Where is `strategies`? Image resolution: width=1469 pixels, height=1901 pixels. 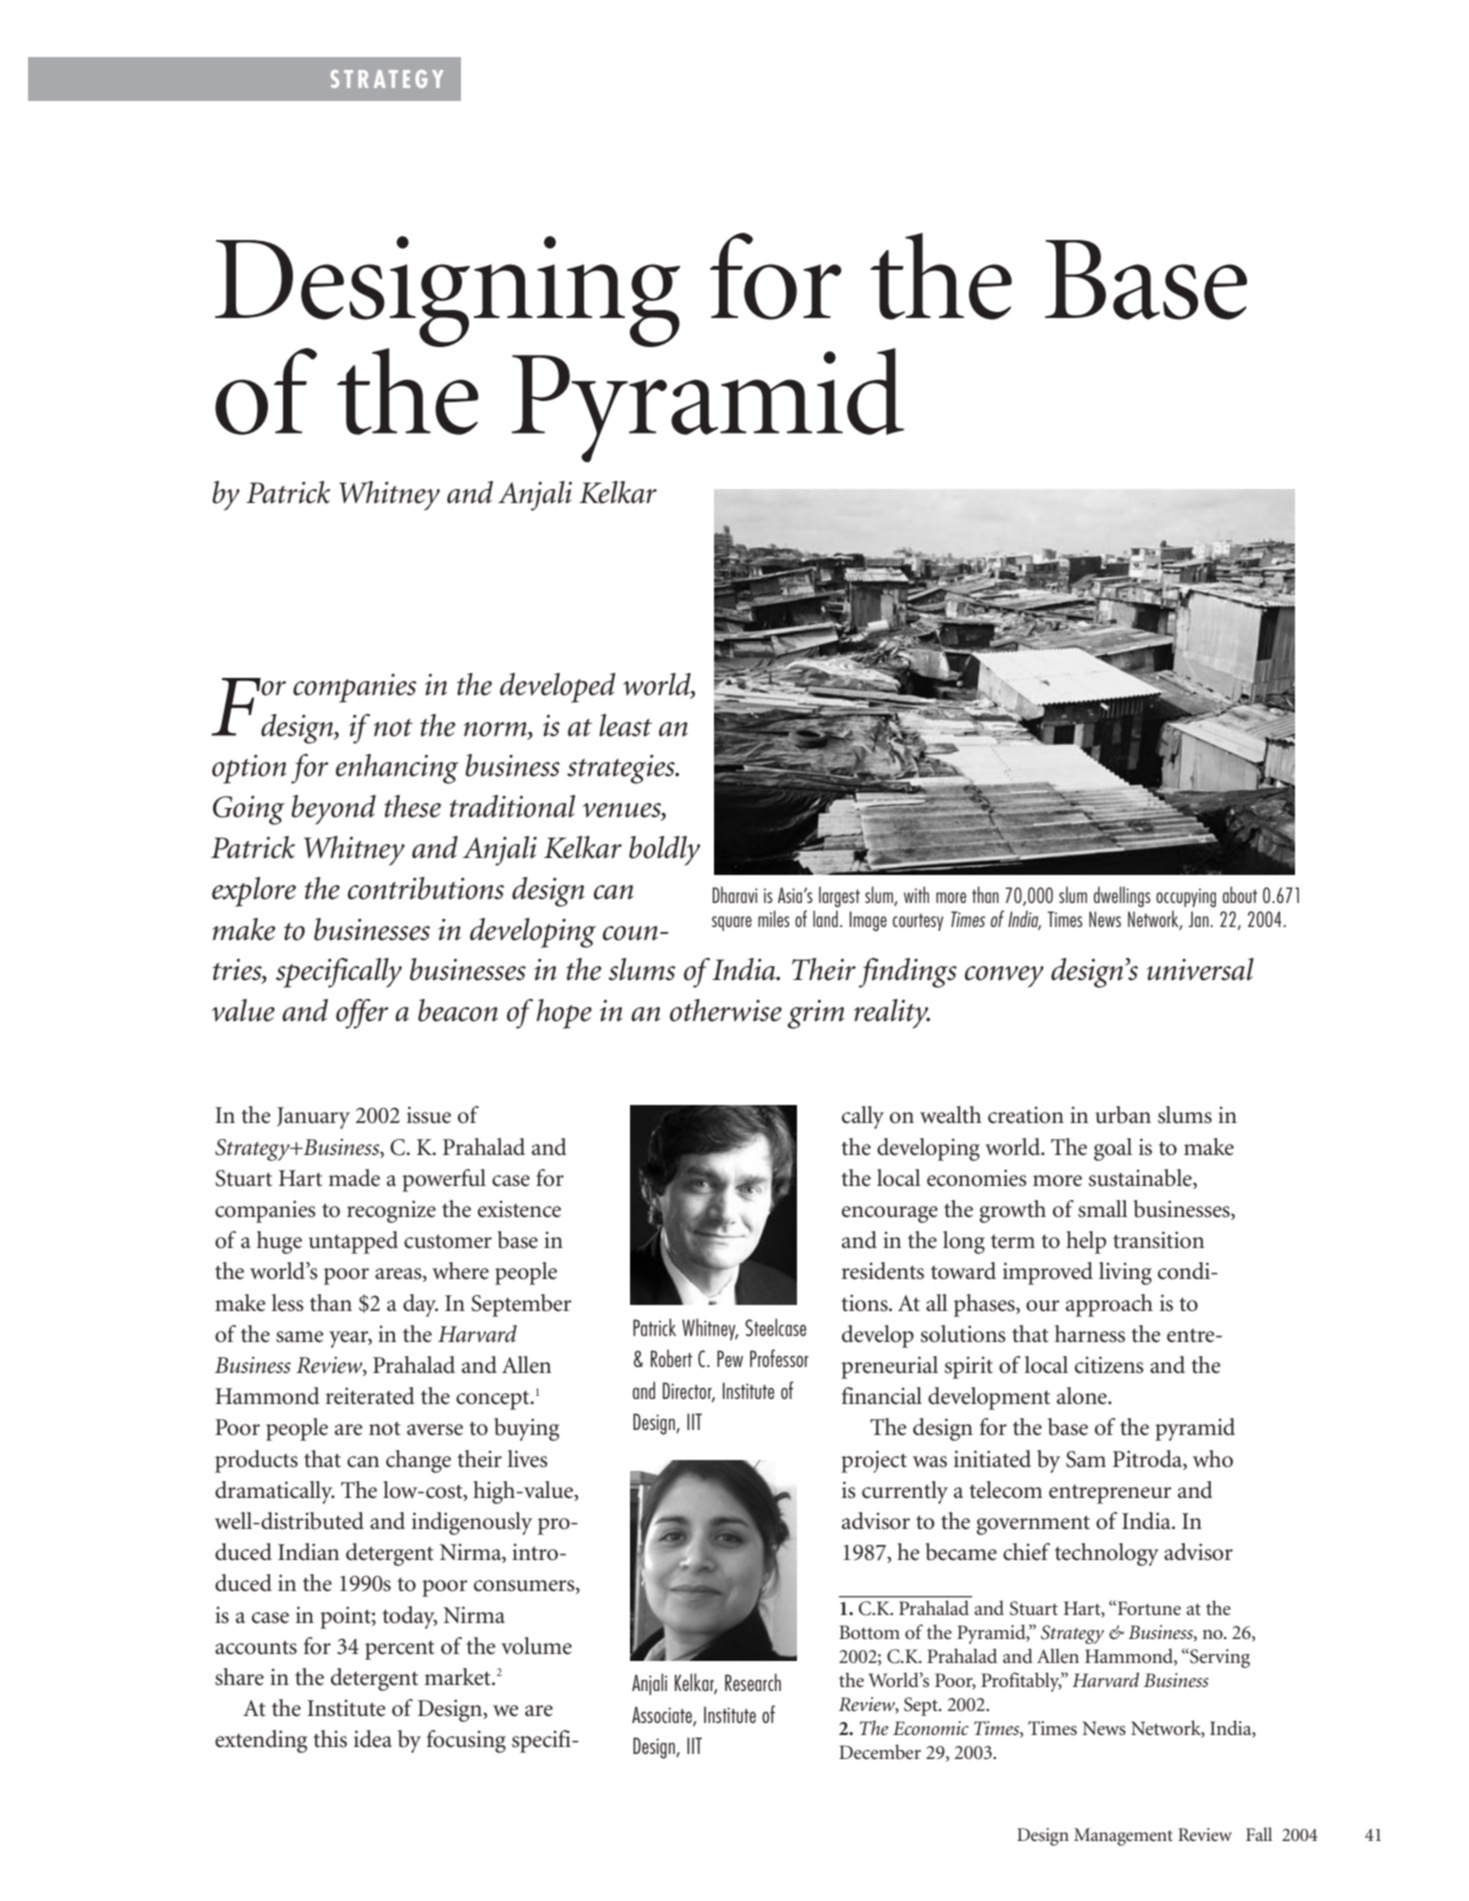
strategies is located at coordinates (622, 769).
